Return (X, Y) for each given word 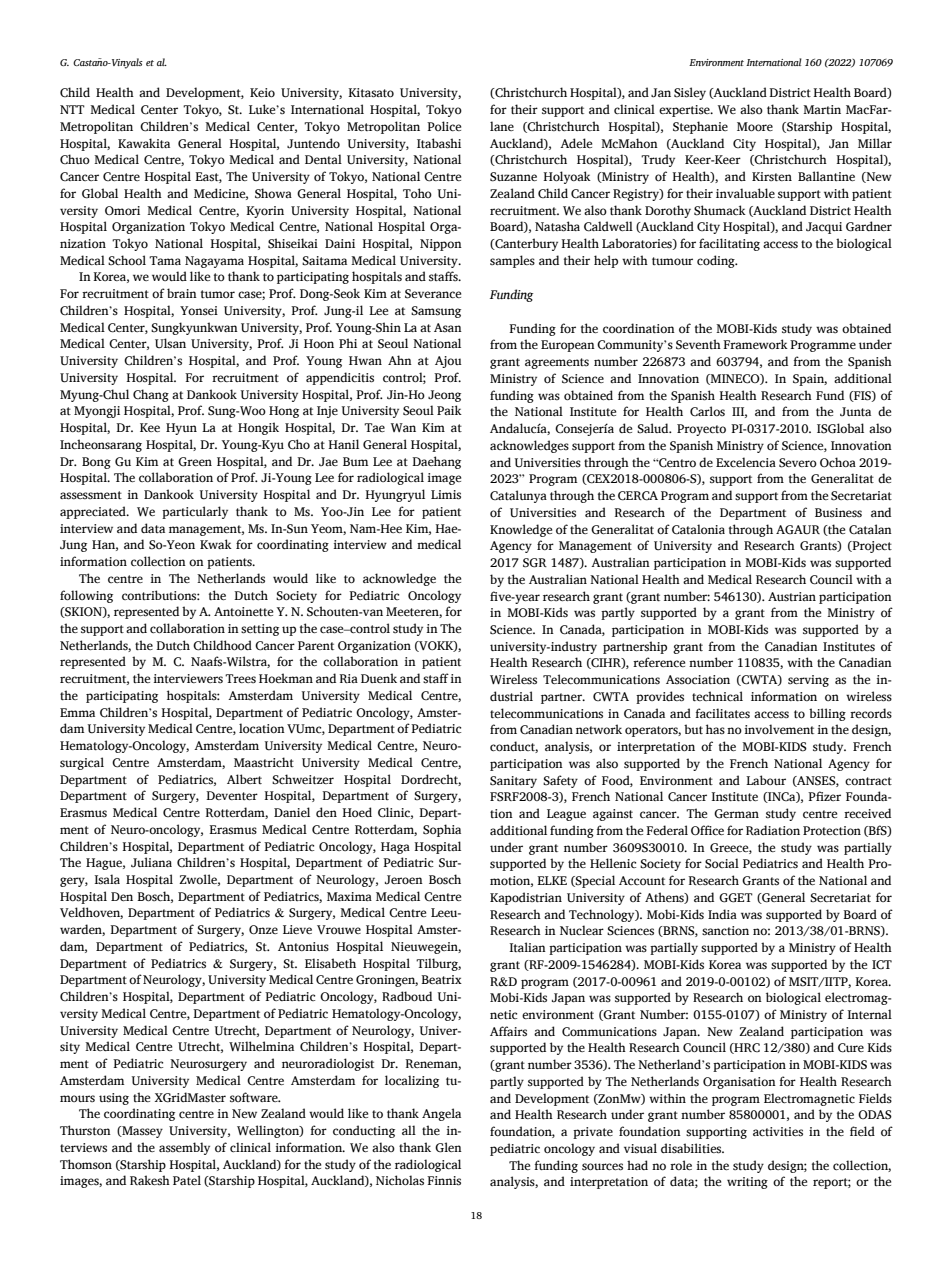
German (736, 814)
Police (444, 126)
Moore (755, 127)
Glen (448, 1147)
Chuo (75, 159)
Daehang (436, 462)
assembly (184, 1148)
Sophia (442, 830)
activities (778, 1132)
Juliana (151, 862)
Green (195, 462)
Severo (798, 463)
